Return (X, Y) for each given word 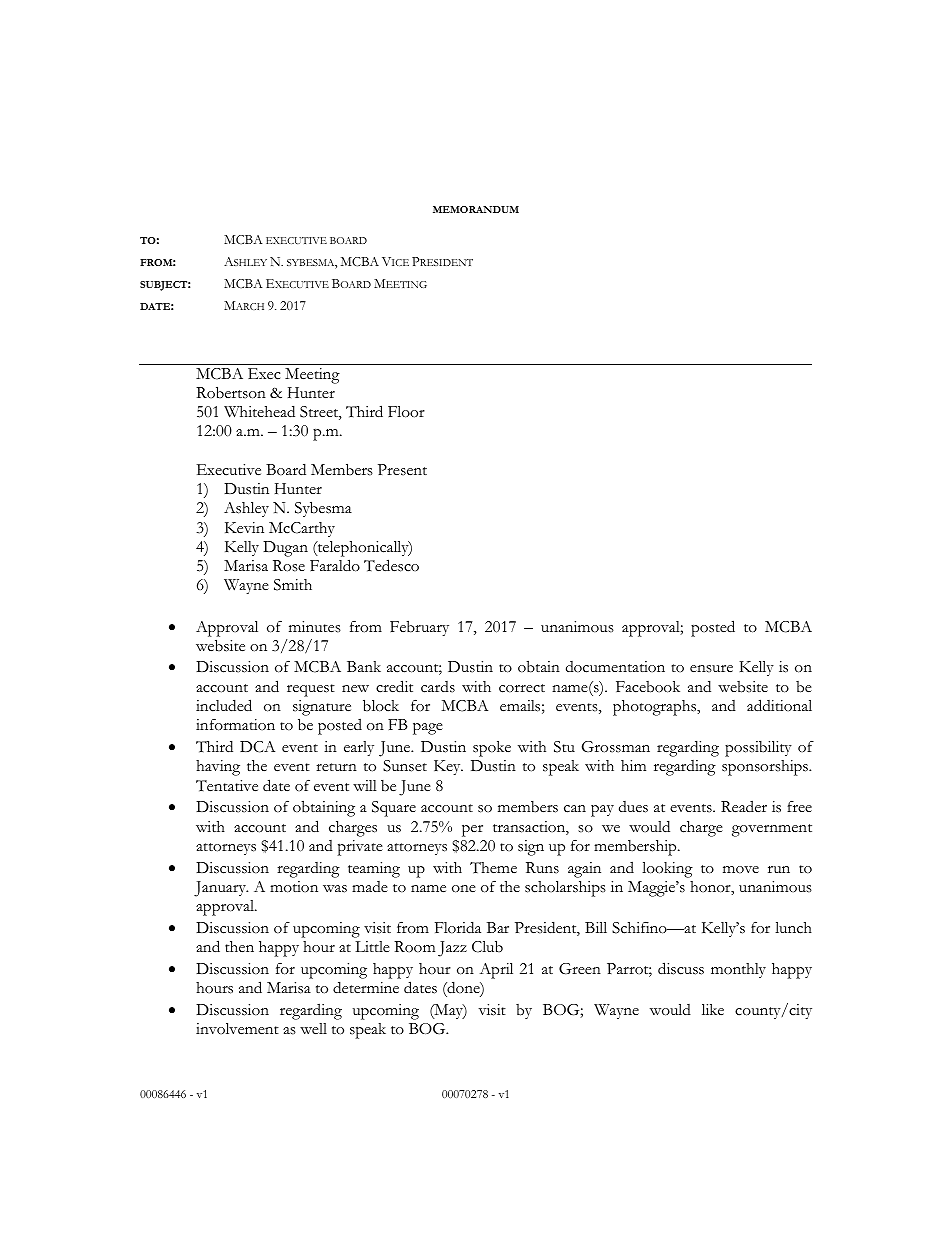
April (496, 971)
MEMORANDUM (476, 209)
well (313, 1029)
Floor (406, 412)
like (713, 1009)
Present (402, 470)
